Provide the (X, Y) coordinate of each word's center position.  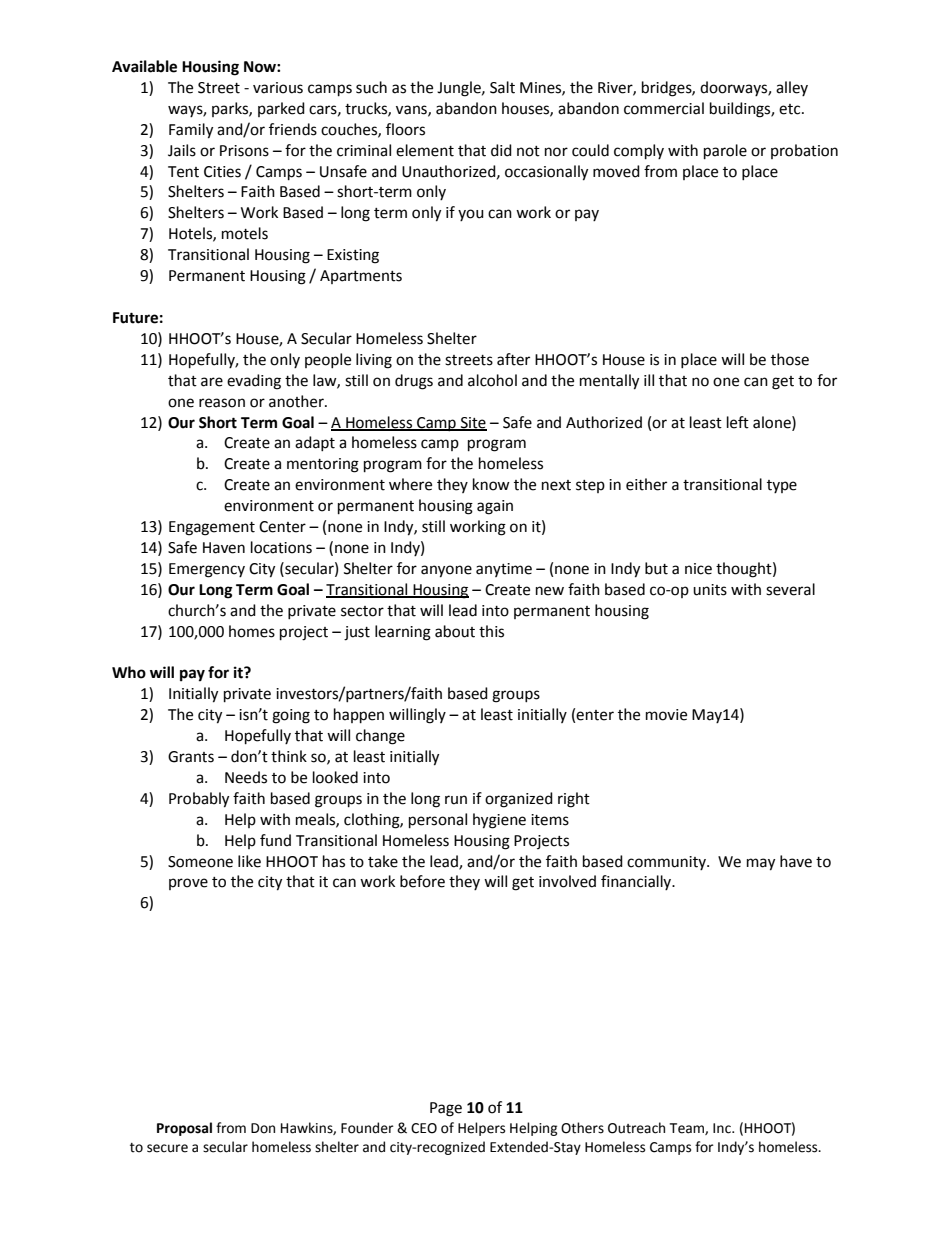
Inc (723, 1128)
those (790, 359)
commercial (664, 108)
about (455, 631)
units (710, 590)
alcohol (492, 380)
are (212, 382)
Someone (200, 862)
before (422, 881)
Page (446, 1109)
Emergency (207, 570)
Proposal (184, 1129)
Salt (502, 87)
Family (191, 131)
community (667, 863)
